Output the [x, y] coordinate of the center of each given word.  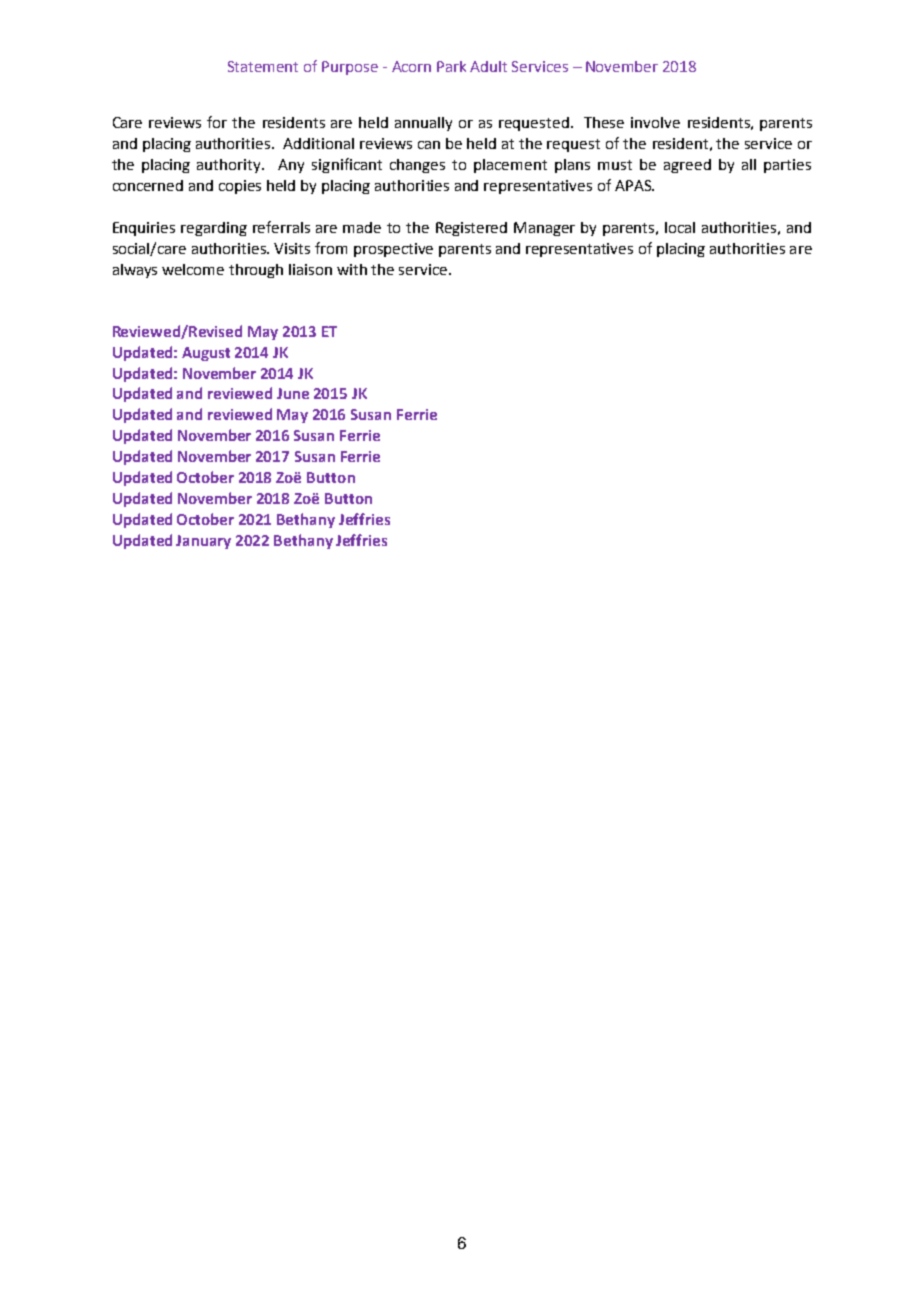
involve [655, 122]
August [206, 354]
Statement [263, 66]
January [203, 542]
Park [451, 66]
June [293, 393]
